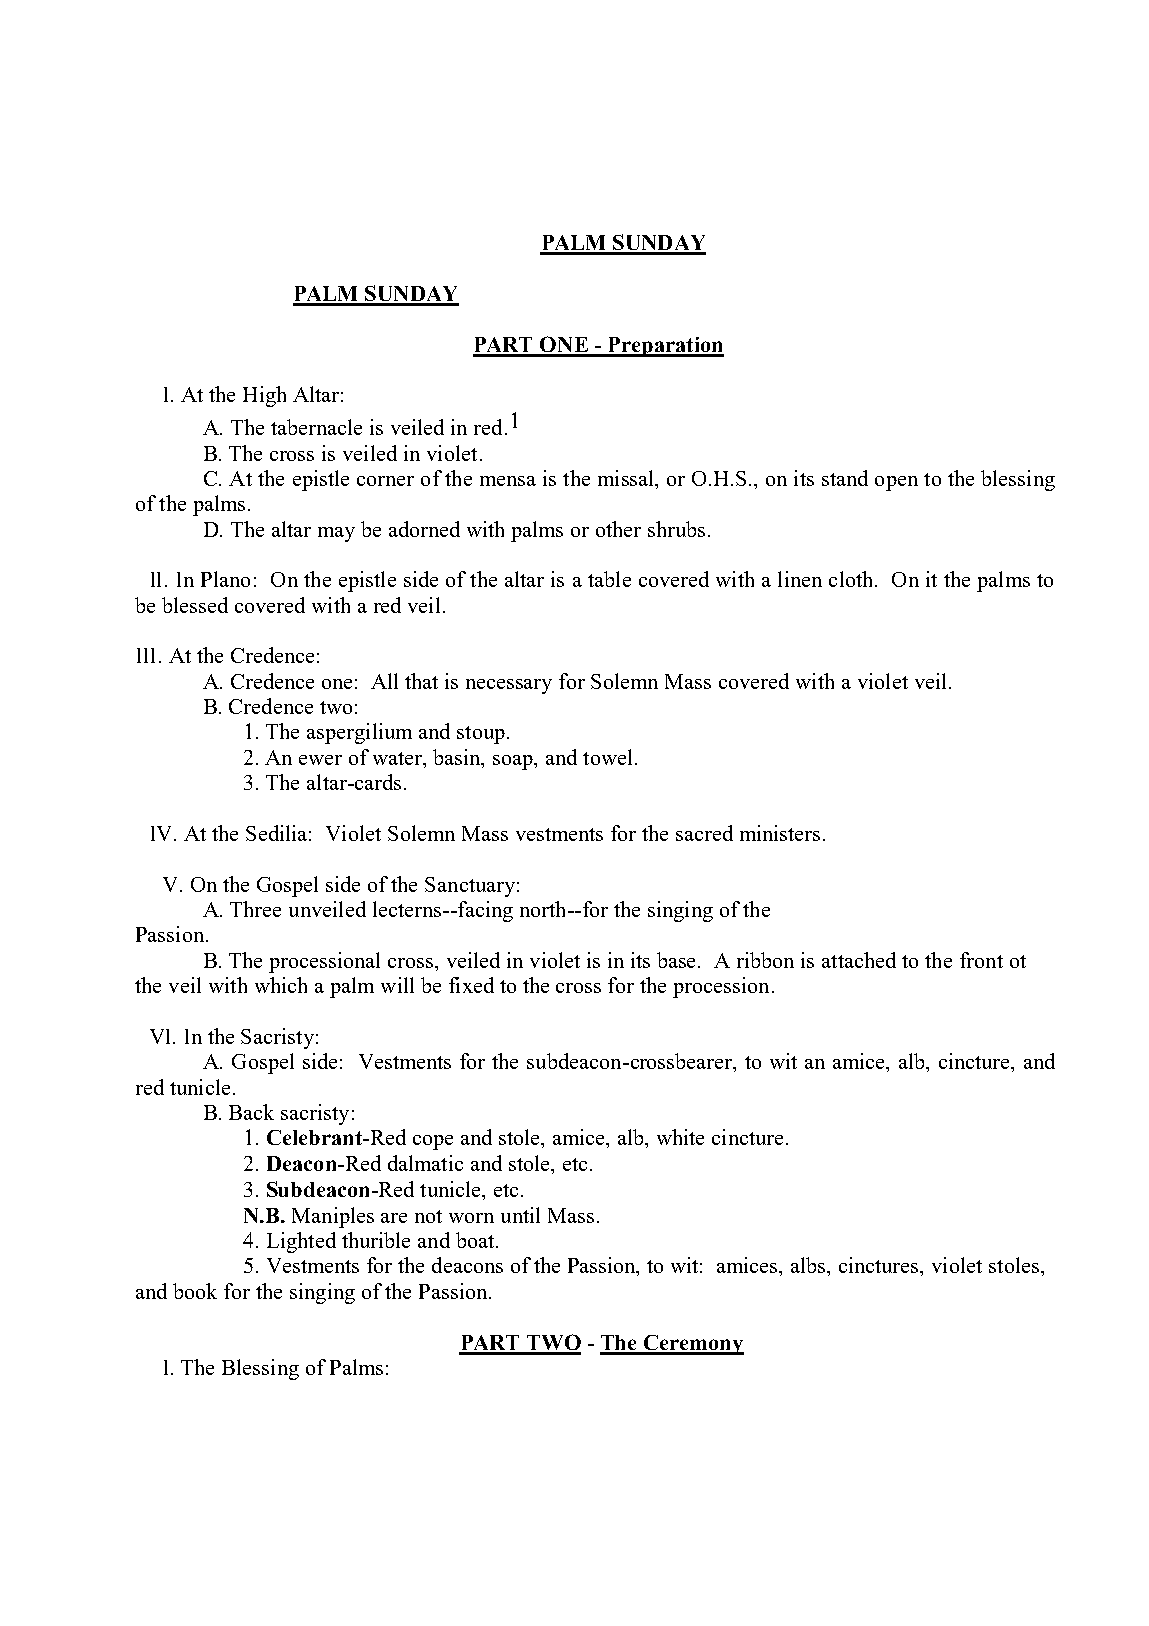  I want to click on white, so click(680, 1137).
